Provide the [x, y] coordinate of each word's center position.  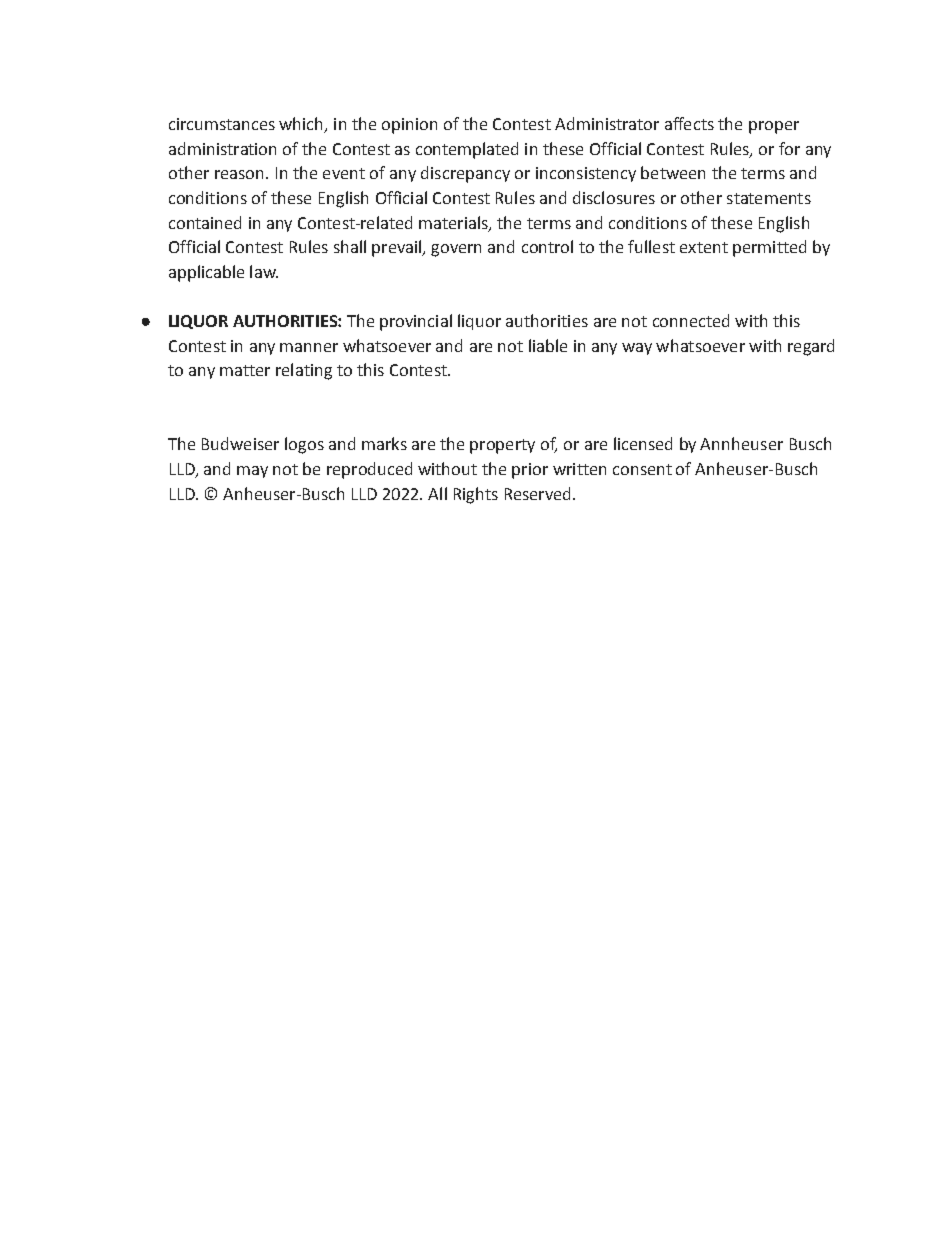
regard [811, 347]
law [264, 271]
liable [548, 345]
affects [689, 123]
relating [304, 371]
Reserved [539, 493]
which [302, 125]
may [252, 472]
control [547, 246]
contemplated [467, 150]
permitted [769, 248]
